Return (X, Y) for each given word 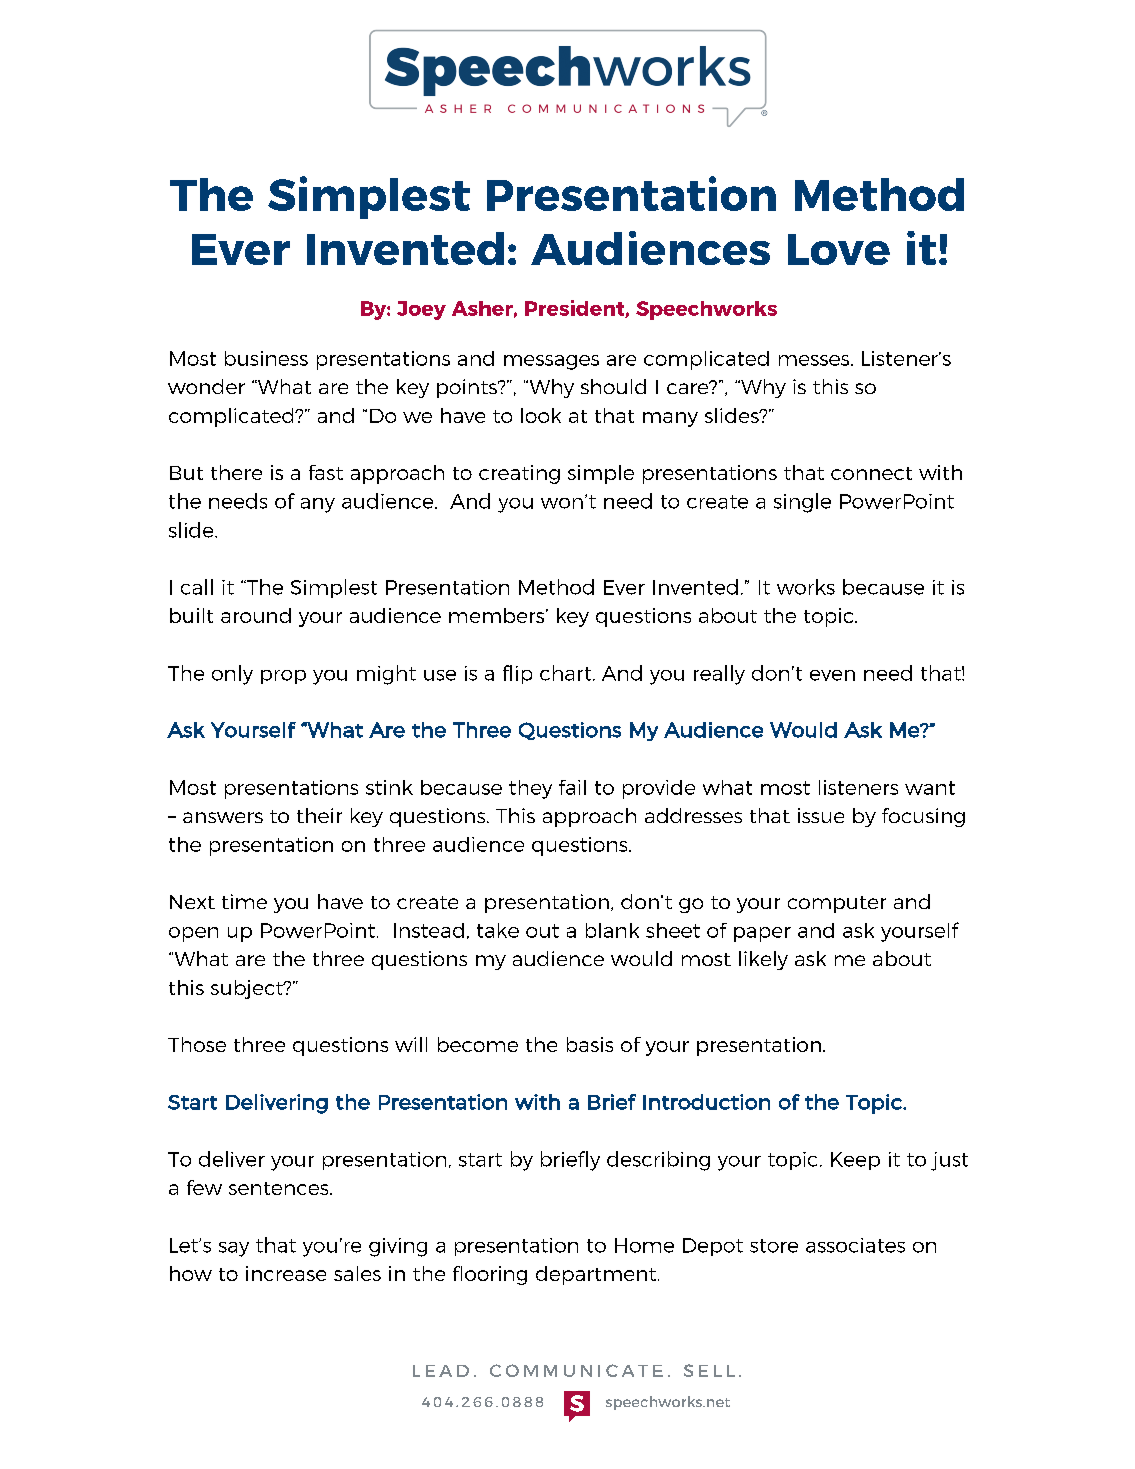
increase (286, 1273)
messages (551, 362)
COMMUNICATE (576, 1370)
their (319, 815)
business (266, 358)
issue (821, 815)
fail (572, 787)
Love (839, 249)
